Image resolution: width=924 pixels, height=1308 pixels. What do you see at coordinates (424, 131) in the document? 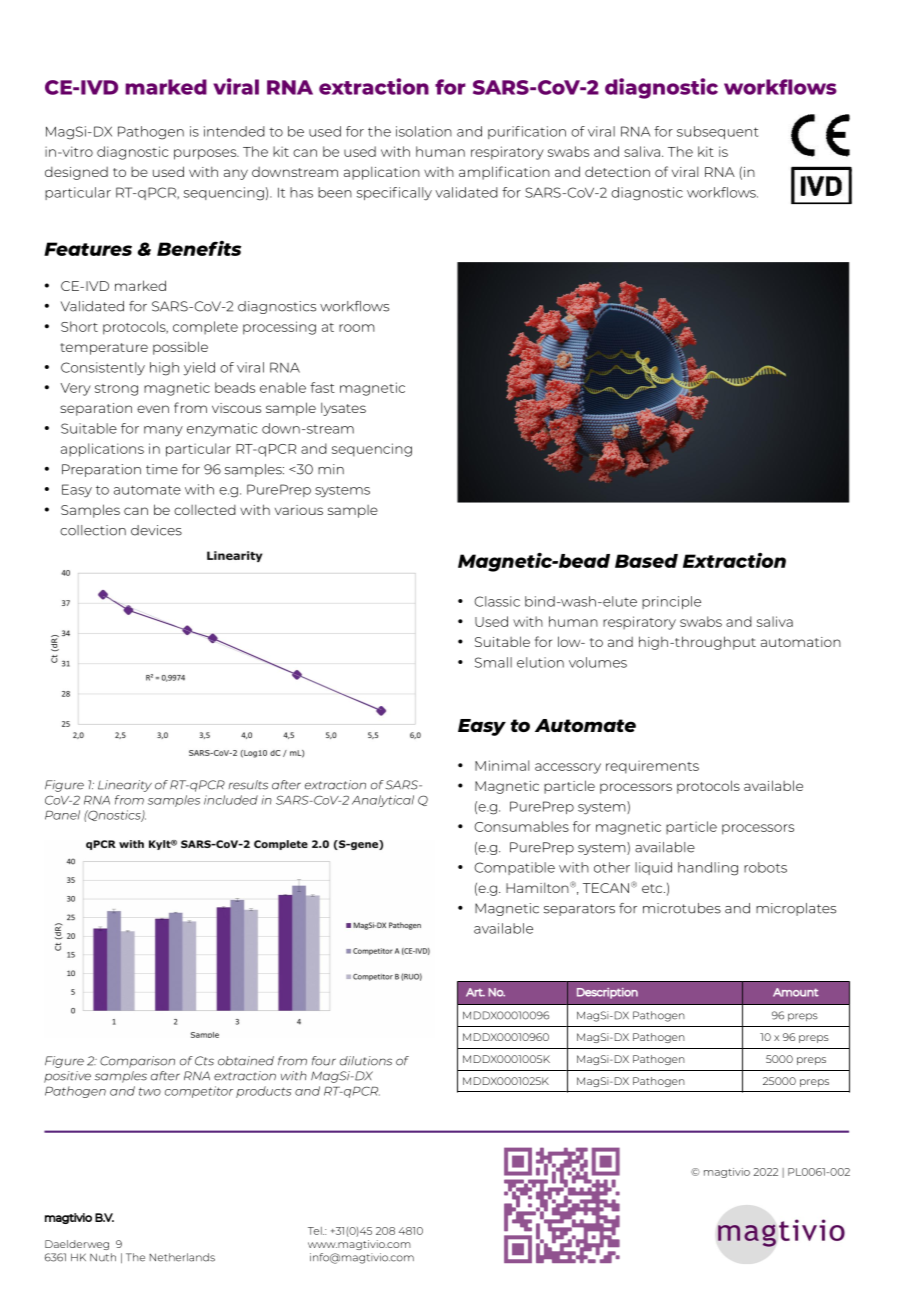
I see `isolation` at bounding box center [424, 131].
